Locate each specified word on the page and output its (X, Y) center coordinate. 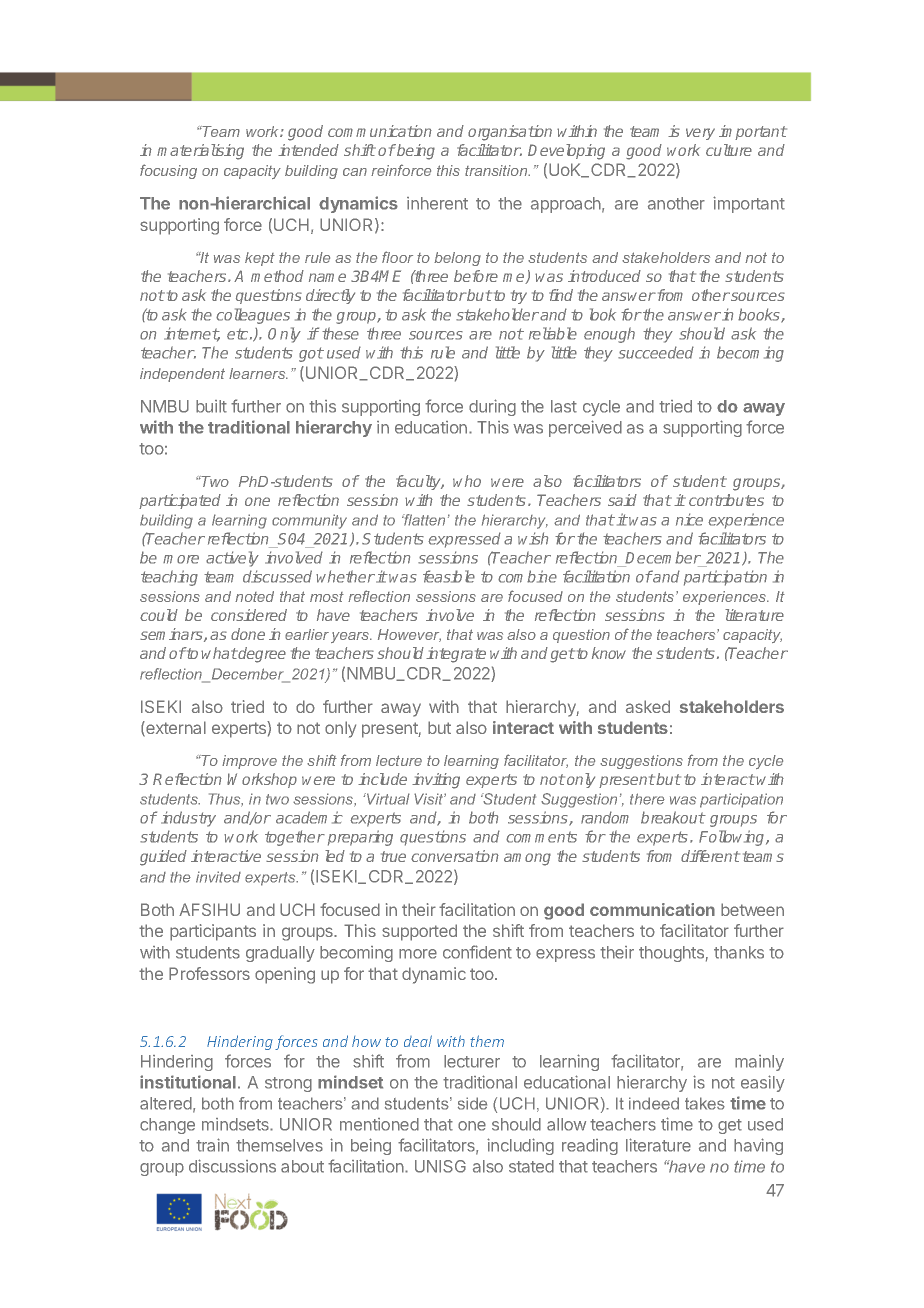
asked (648, 706)
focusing (168, 171)
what (219, 653)
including (520, 1146)
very (700, 134)
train (212, 1145)
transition (497, 170)
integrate (456, 655)
